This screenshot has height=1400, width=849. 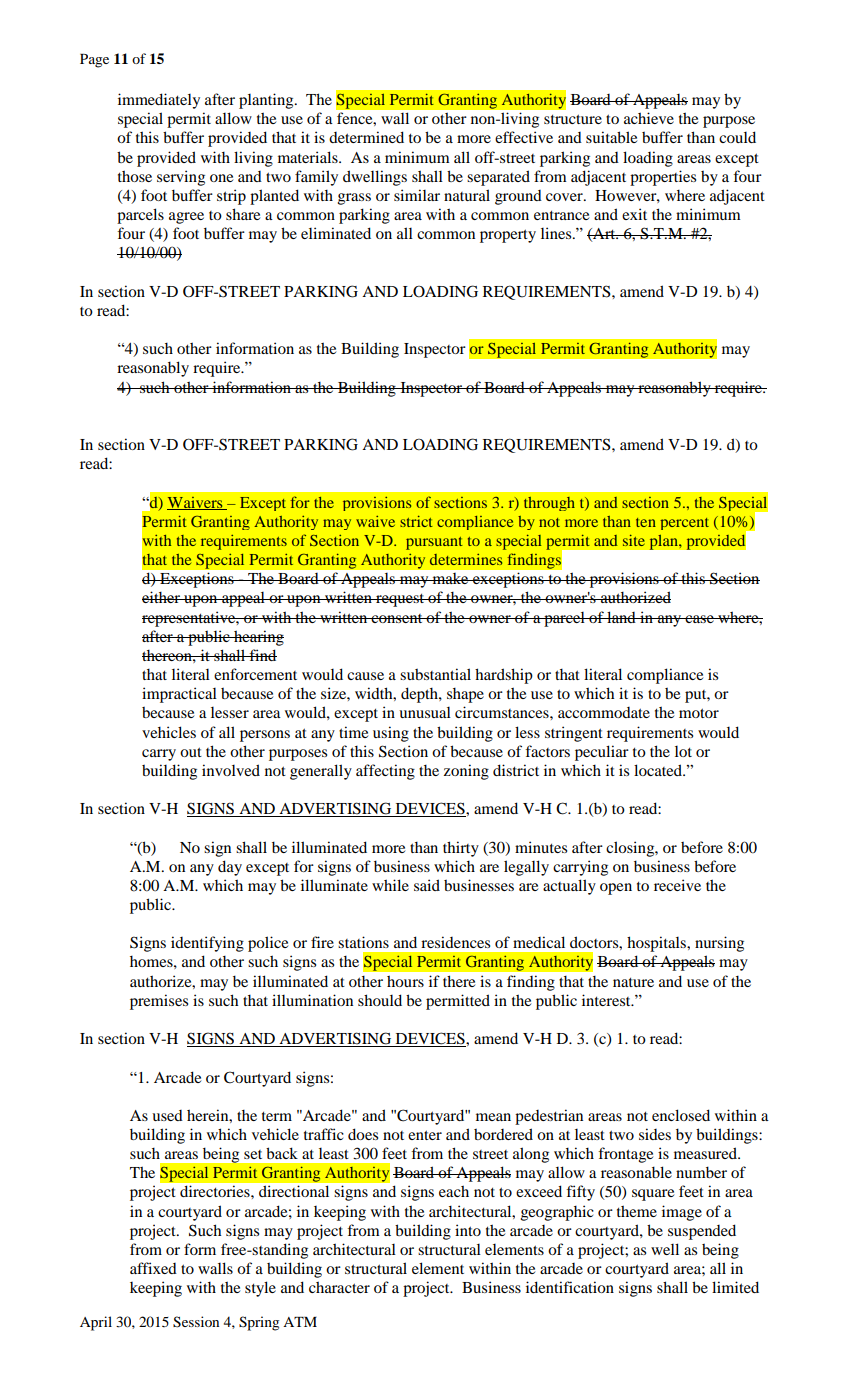 I want to click on premises, so click(x=159, y=1002).
